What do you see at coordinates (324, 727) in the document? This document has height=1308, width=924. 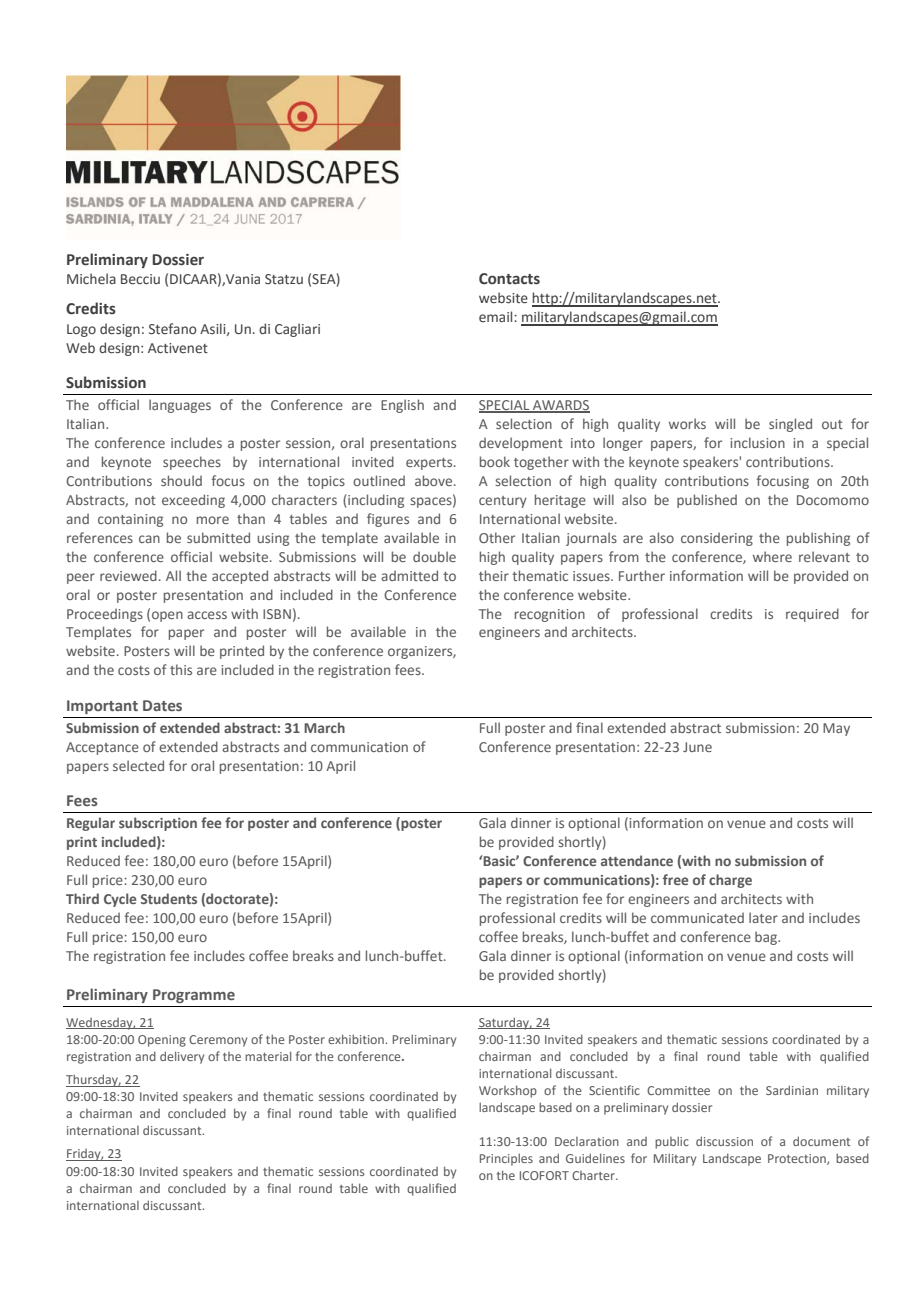 I see `March` at bounding box center [324, 727].
